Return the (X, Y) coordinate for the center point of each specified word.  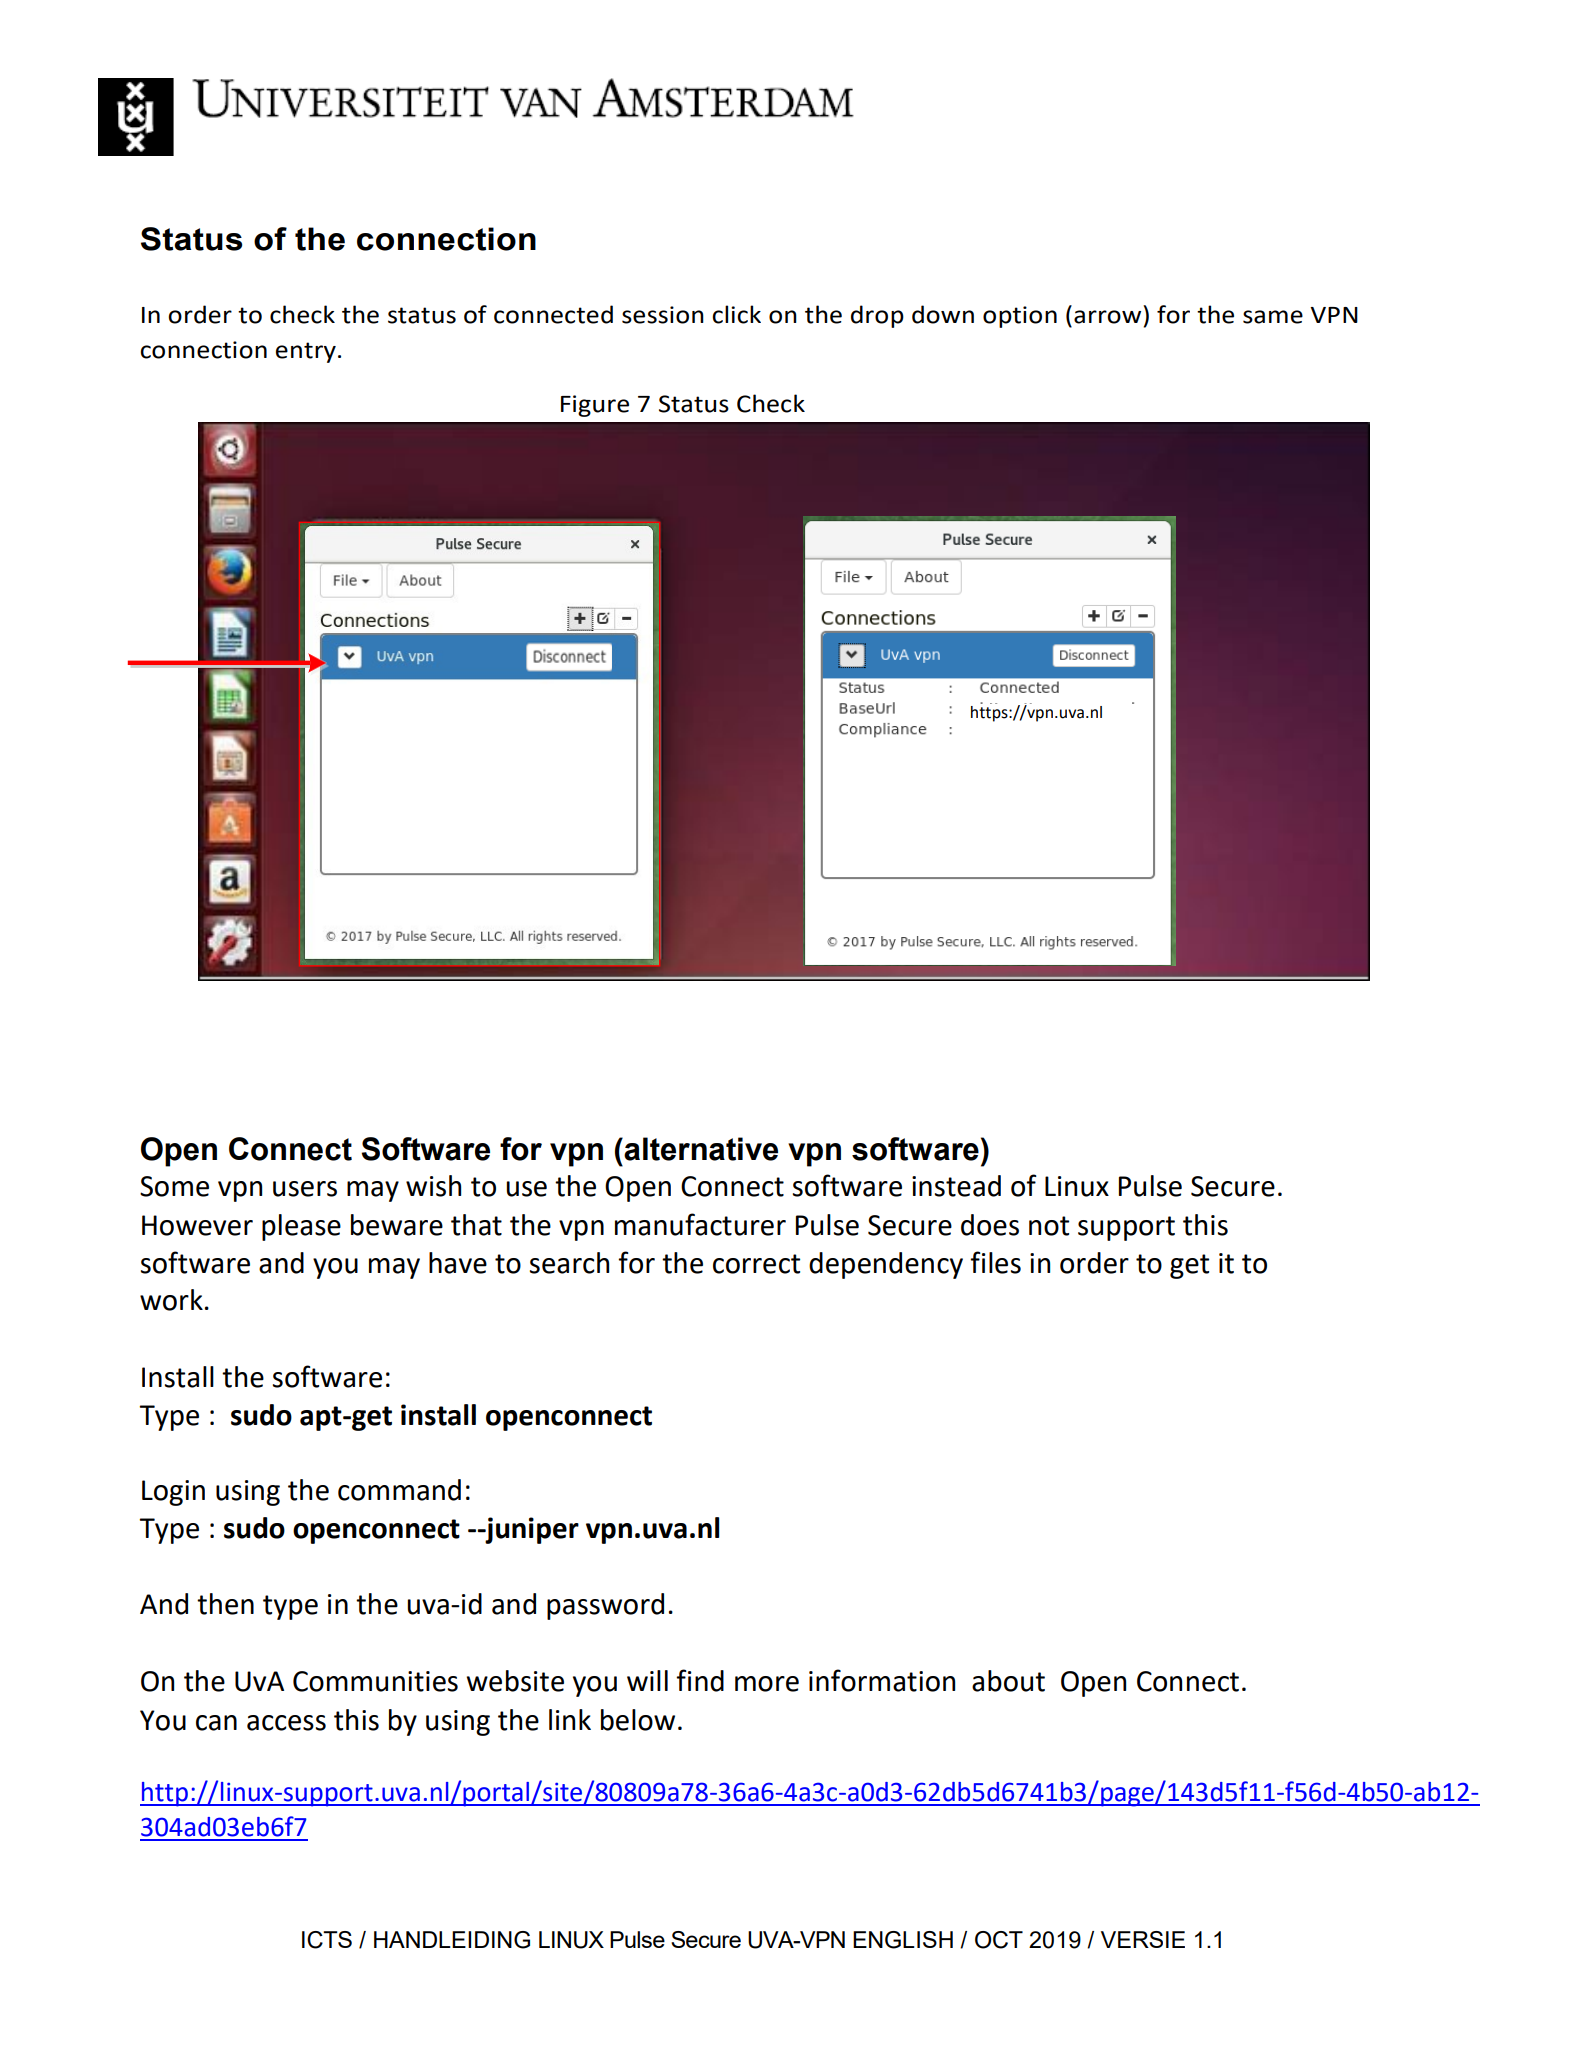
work (171, 1300)
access (286, 1723)
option (1020, 317)
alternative (701, 1149)
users (305, 1189)
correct (756, 1264)
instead (956, 1186)
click (736, 314)
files (995, 1262)
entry (306, 352)
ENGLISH (903, 1940)
